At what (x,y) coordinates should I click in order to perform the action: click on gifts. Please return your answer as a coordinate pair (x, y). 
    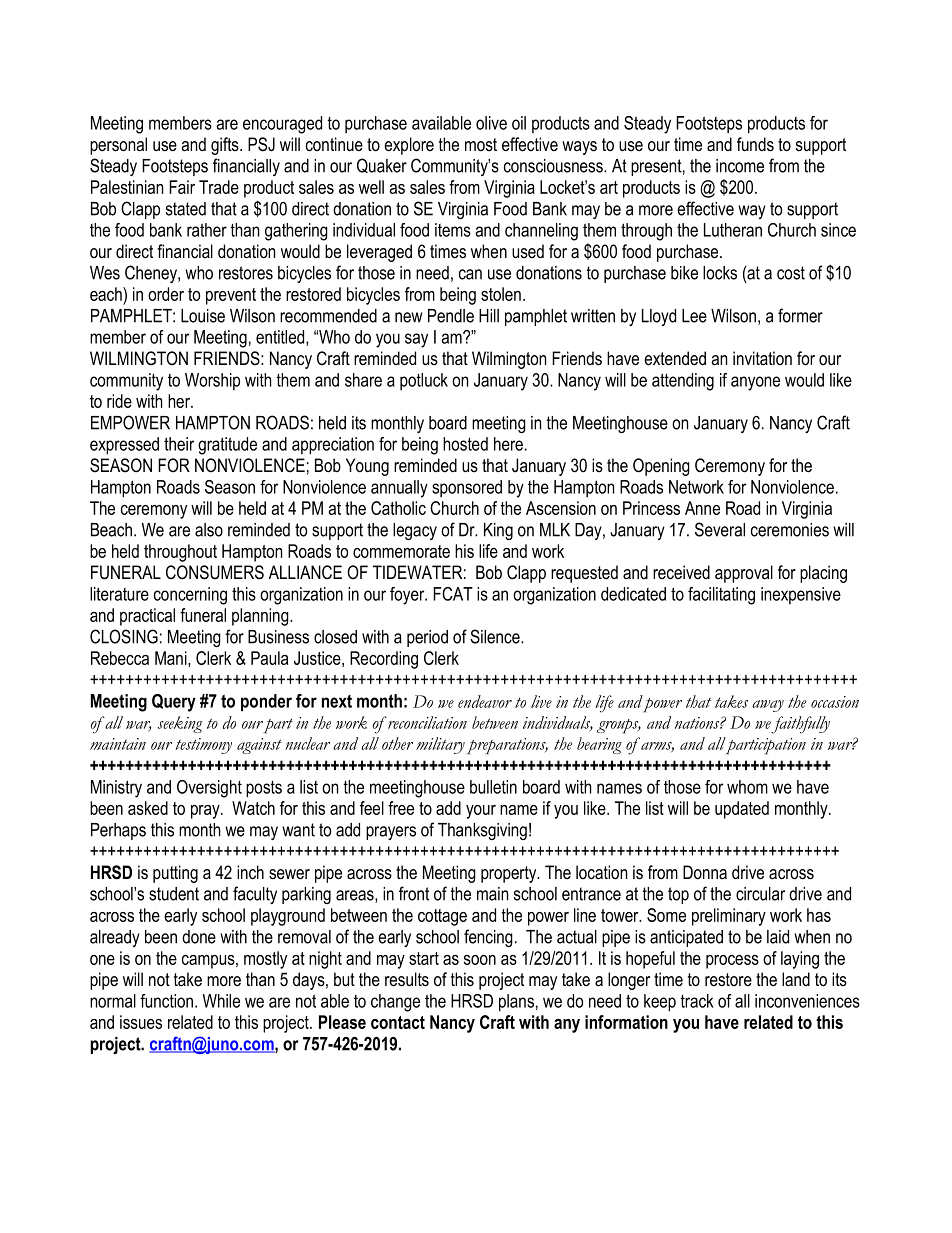
    Looking at the image, I should click on (226, 146).
